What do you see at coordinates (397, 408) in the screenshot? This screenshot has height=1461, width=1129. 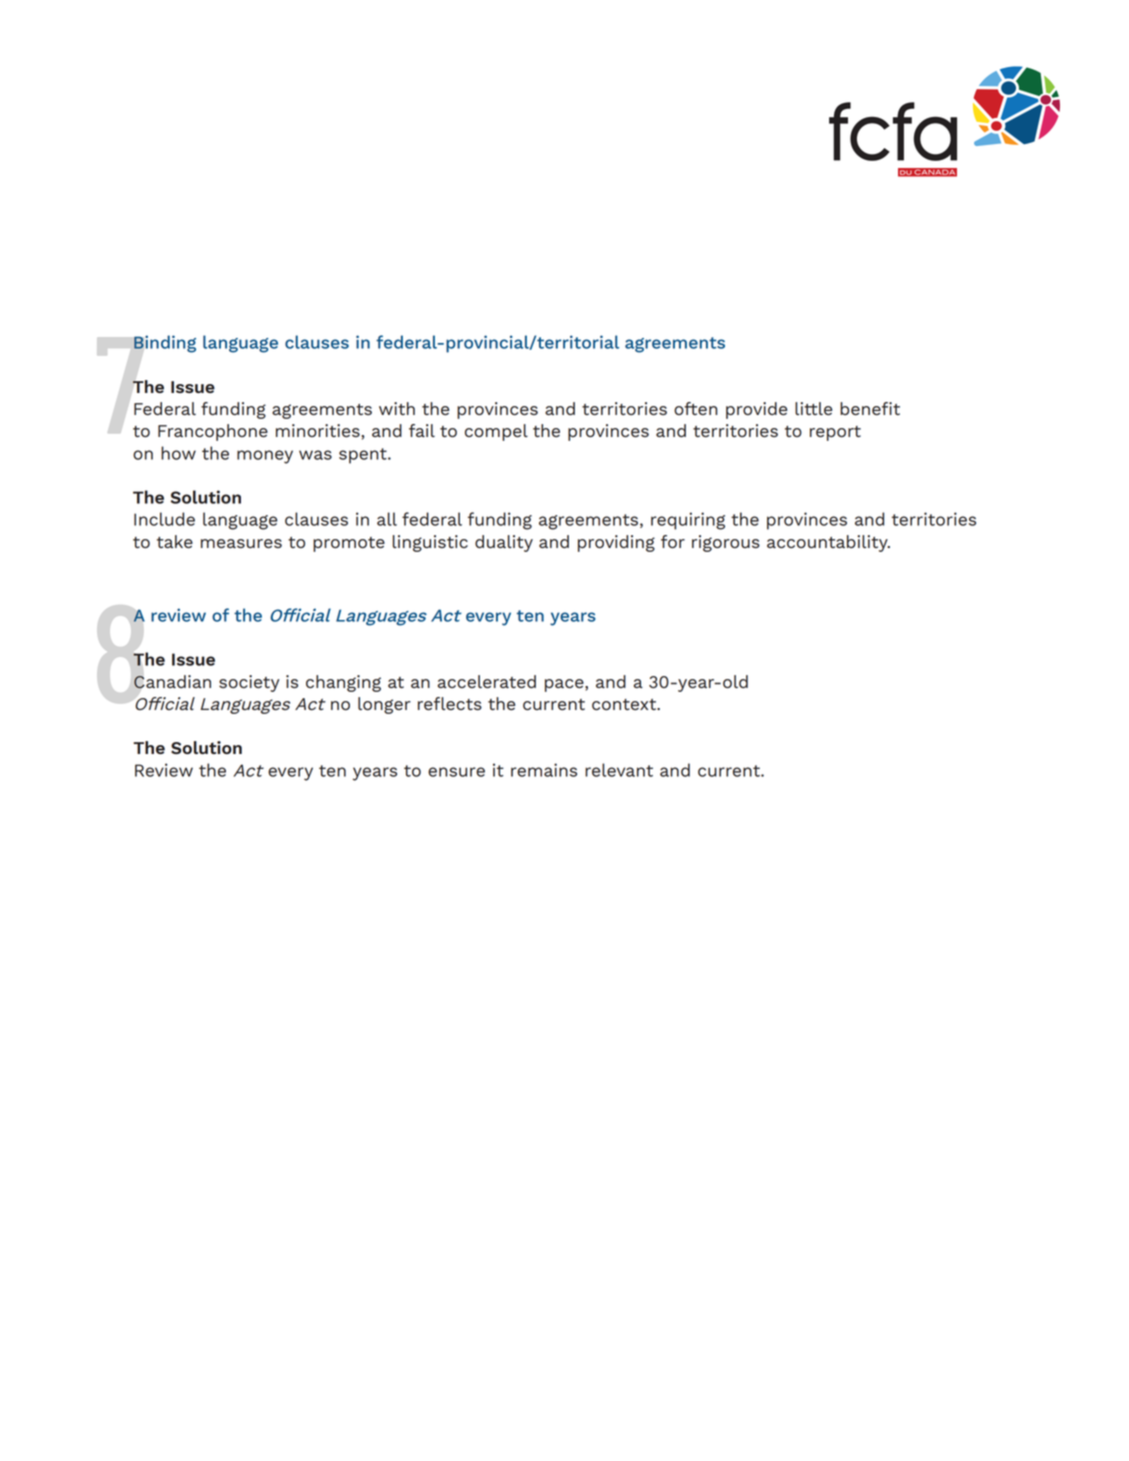 I see `with` at bounding box center [397, 408].
